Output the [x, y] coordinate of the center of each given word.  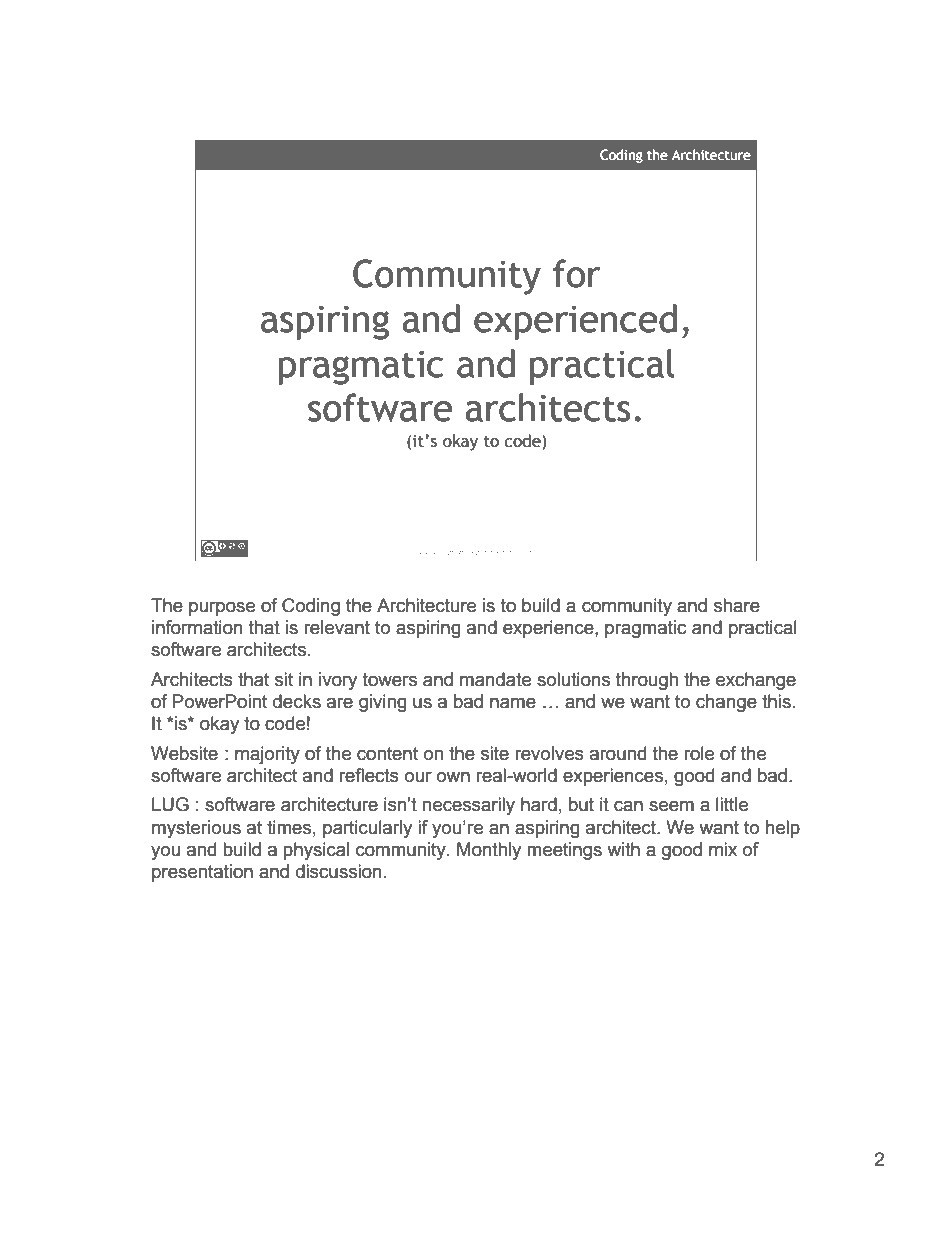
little [732, 804]
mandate [495, 679]
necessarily [468, 806]
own [453, 777]
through [647, 681]
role [699, 753]
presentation [202, 873]
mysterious [196, 829]
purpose [222, 608]
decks [297, 701]
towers [390, 680]
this [776, 701]
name [513, 703]
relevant [337, 627]
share [737, 605]
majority [267, 755]
